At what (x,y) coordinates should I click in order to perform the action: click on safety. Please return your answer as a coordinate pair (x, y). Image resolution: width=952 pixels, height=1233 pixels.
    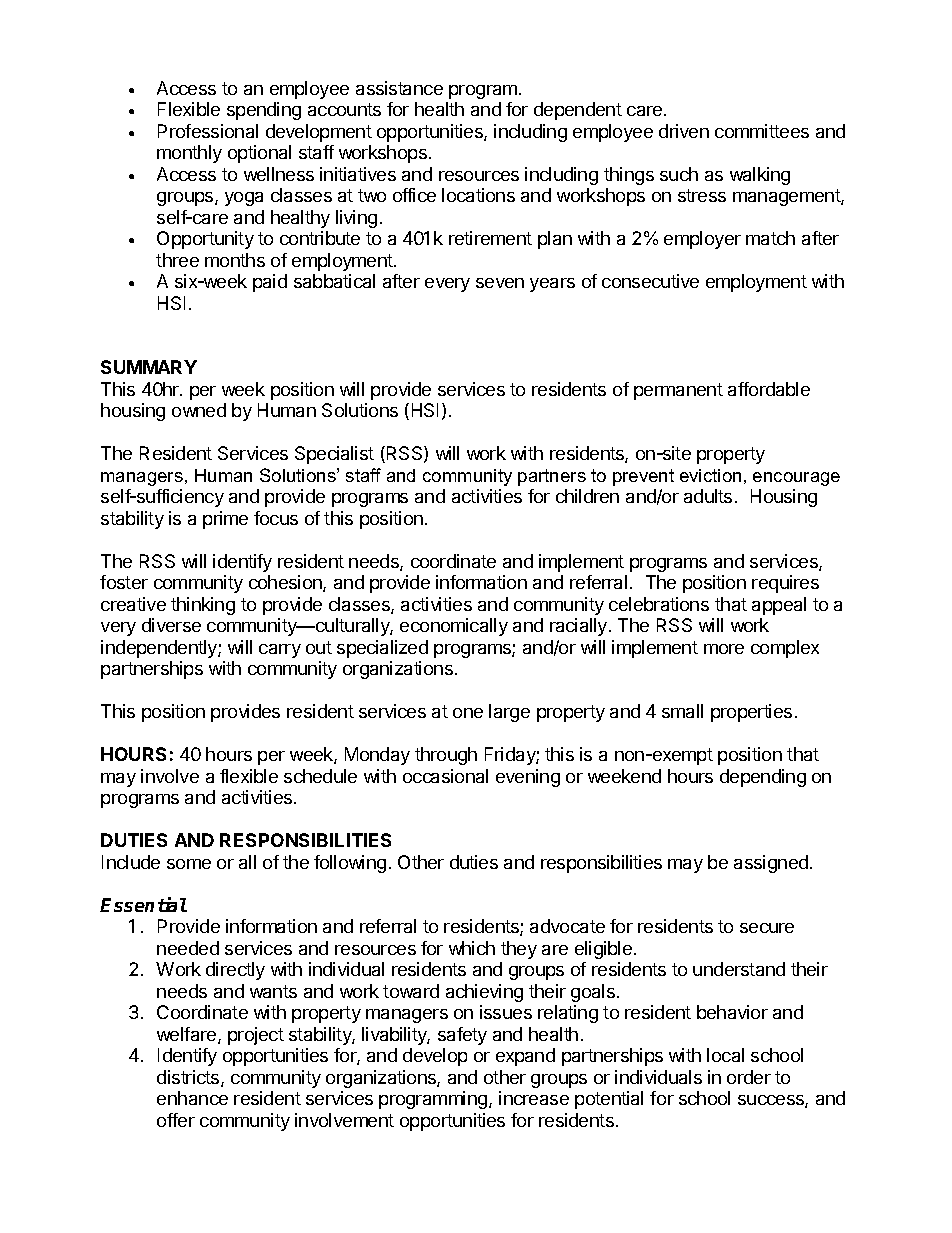
    Looking at the image, I should click on (462, 1036).
